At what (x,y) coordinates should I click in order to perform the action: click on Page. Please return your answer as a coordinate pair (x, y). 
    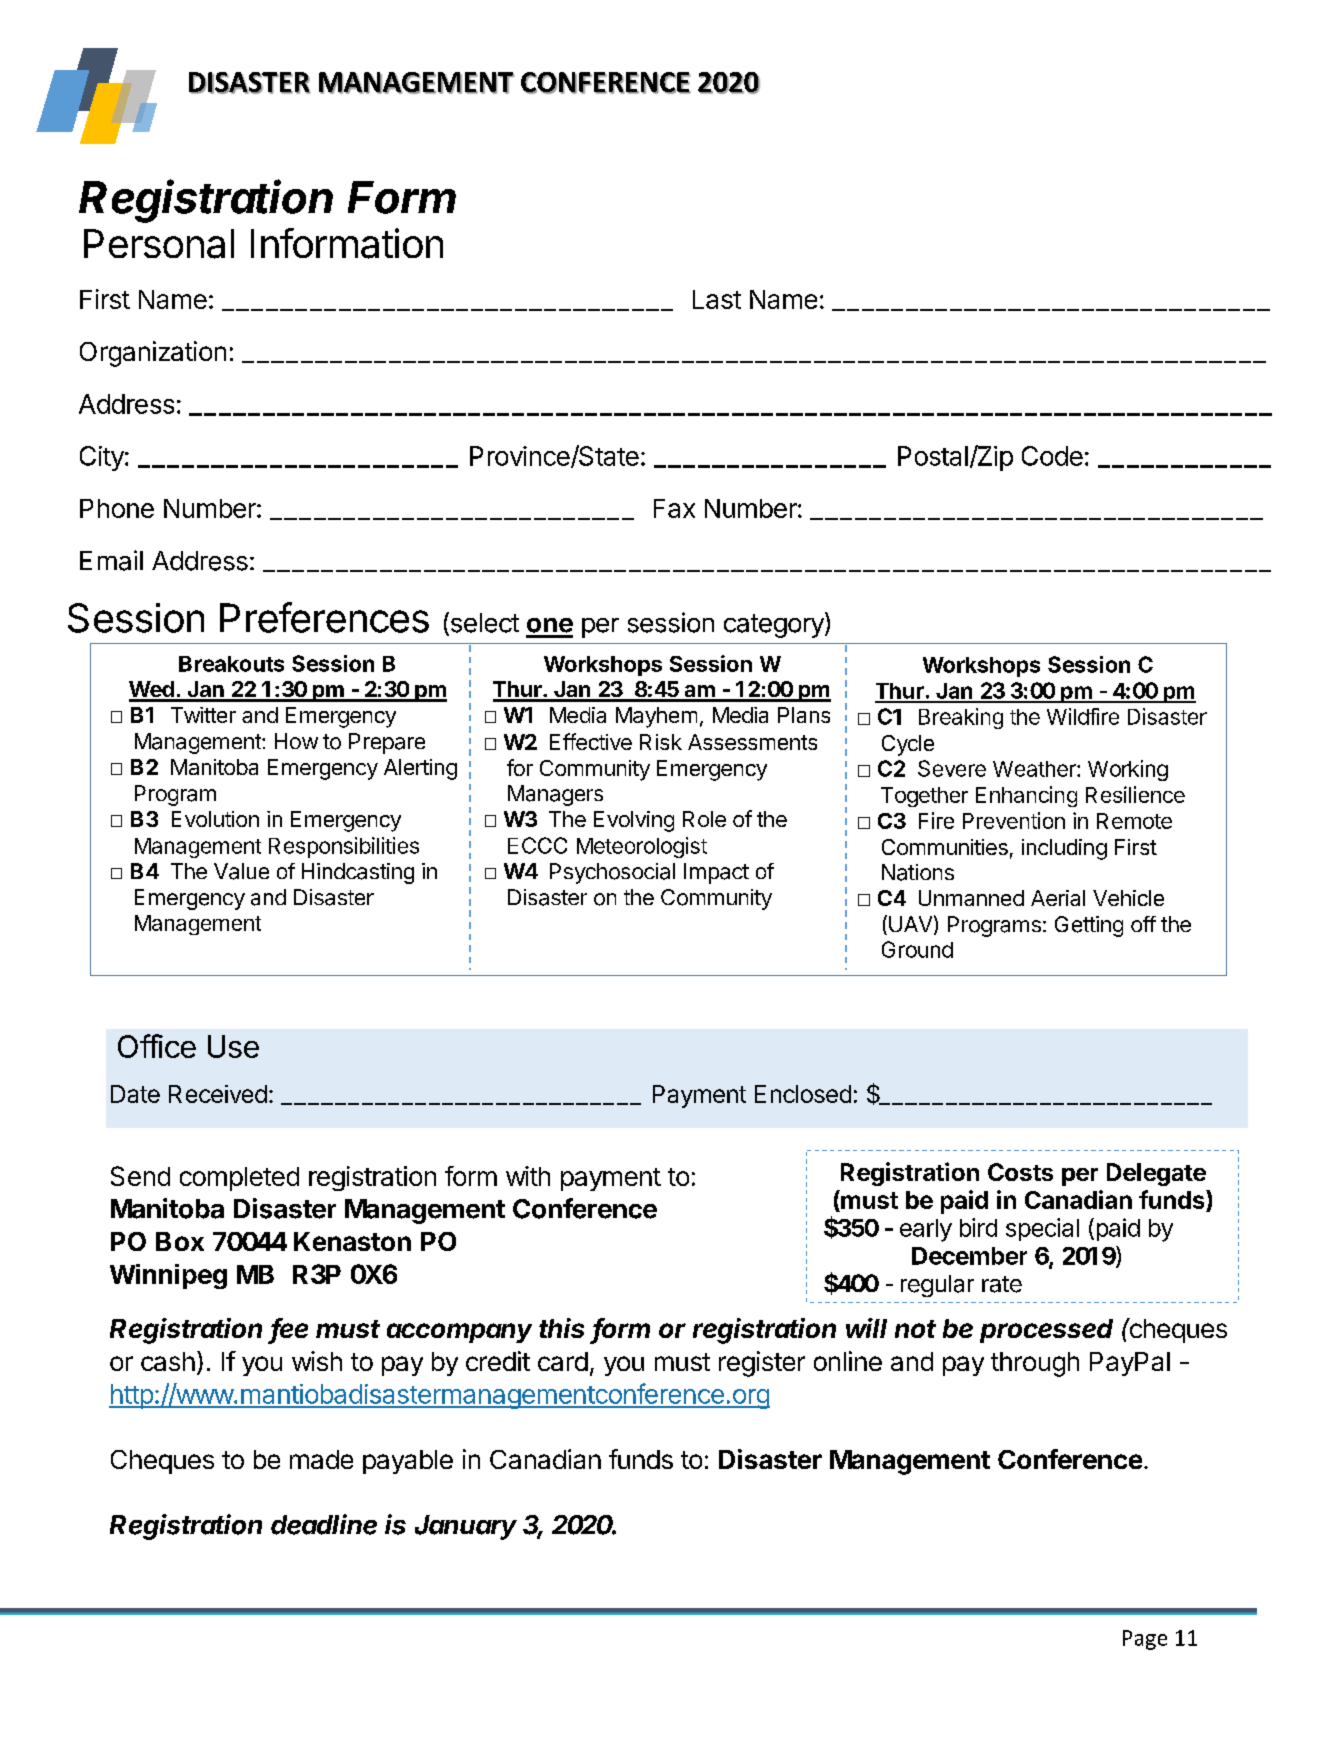
    Looking at the image, I should click on (1145, 1640).
